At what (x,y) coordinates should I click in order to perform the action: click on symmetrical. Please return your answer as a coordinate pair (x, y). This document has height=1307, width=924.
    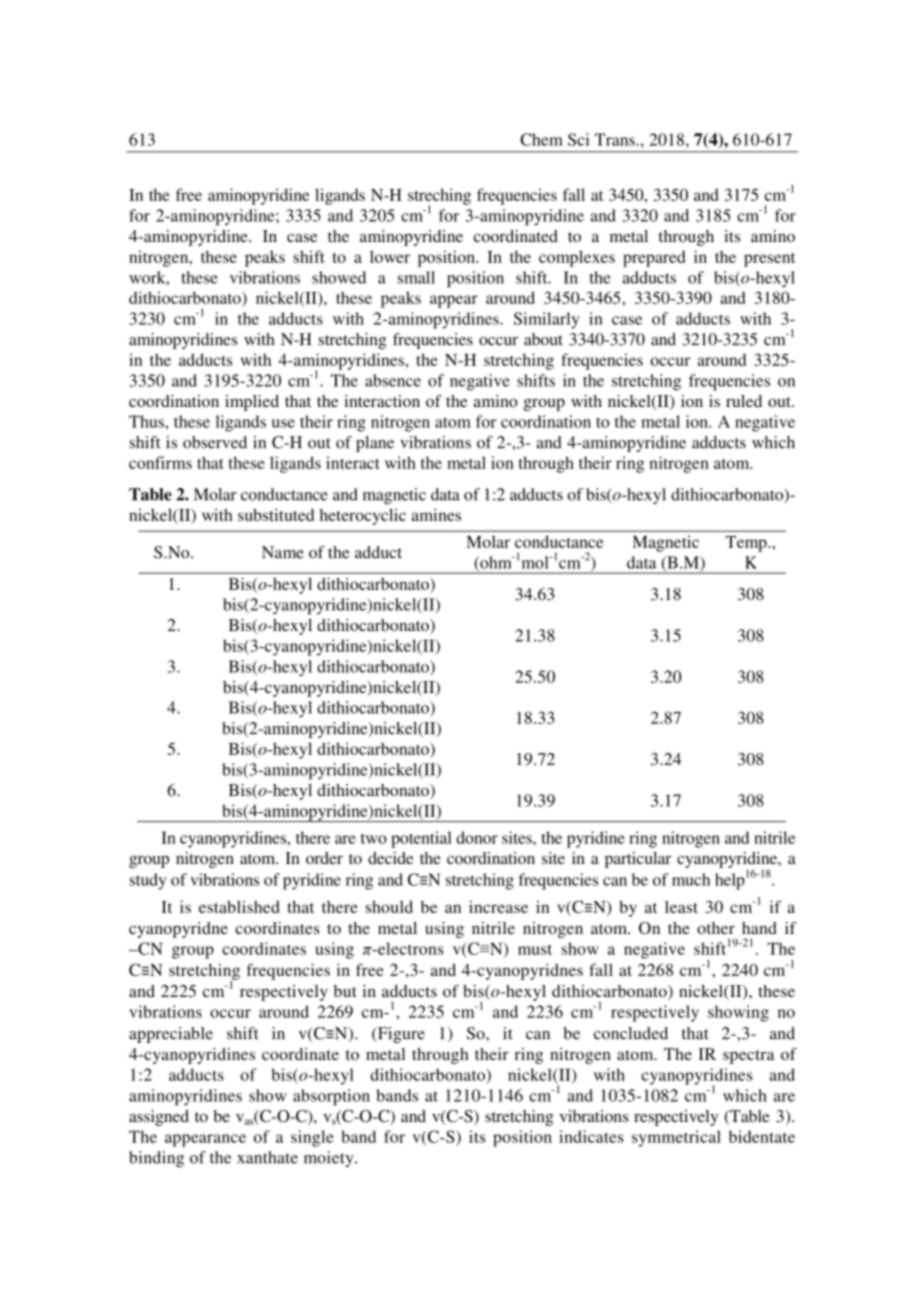
    Looking at the image, I should click on (676, 1138).
